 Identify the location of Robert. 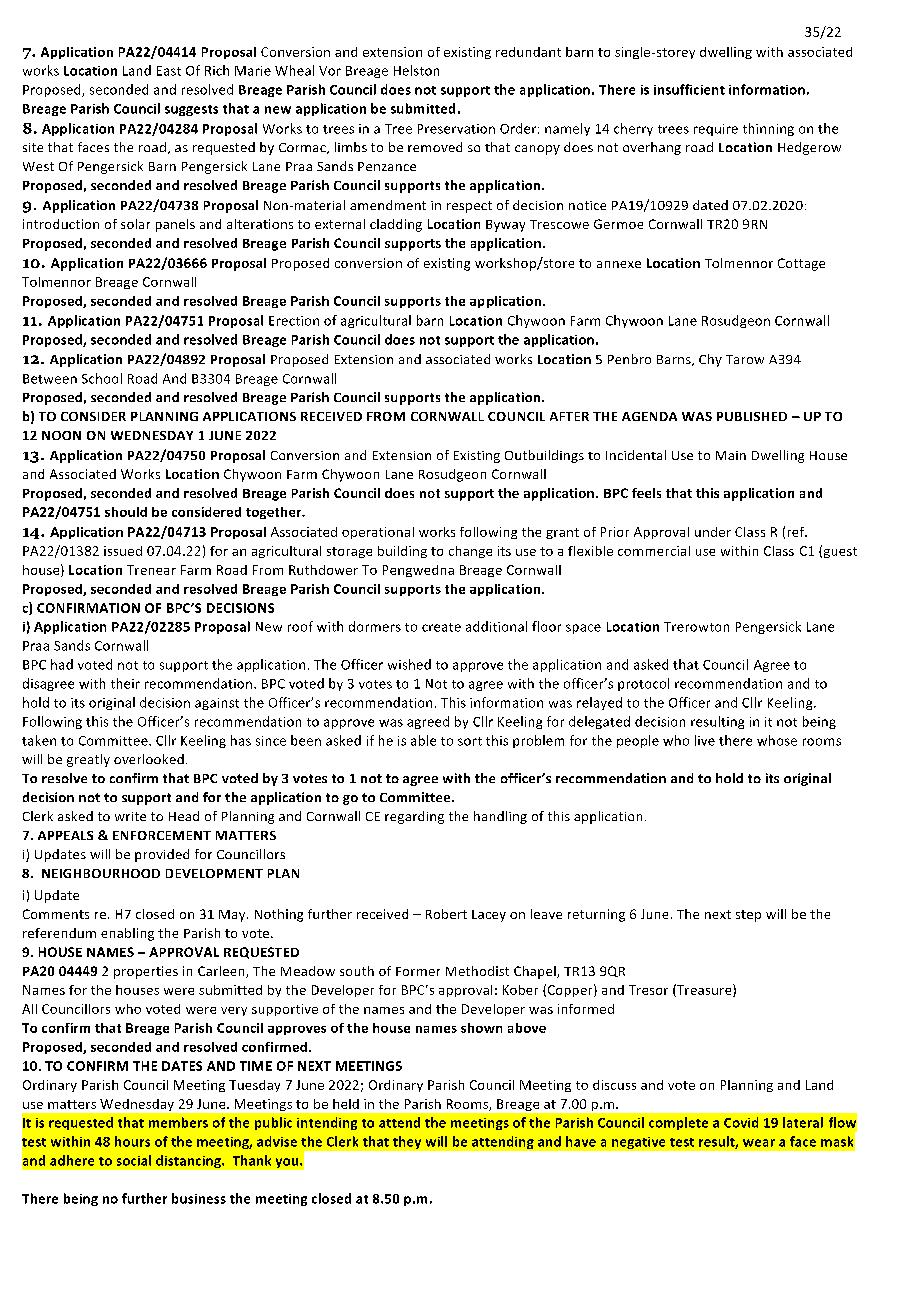
(446, 914).
